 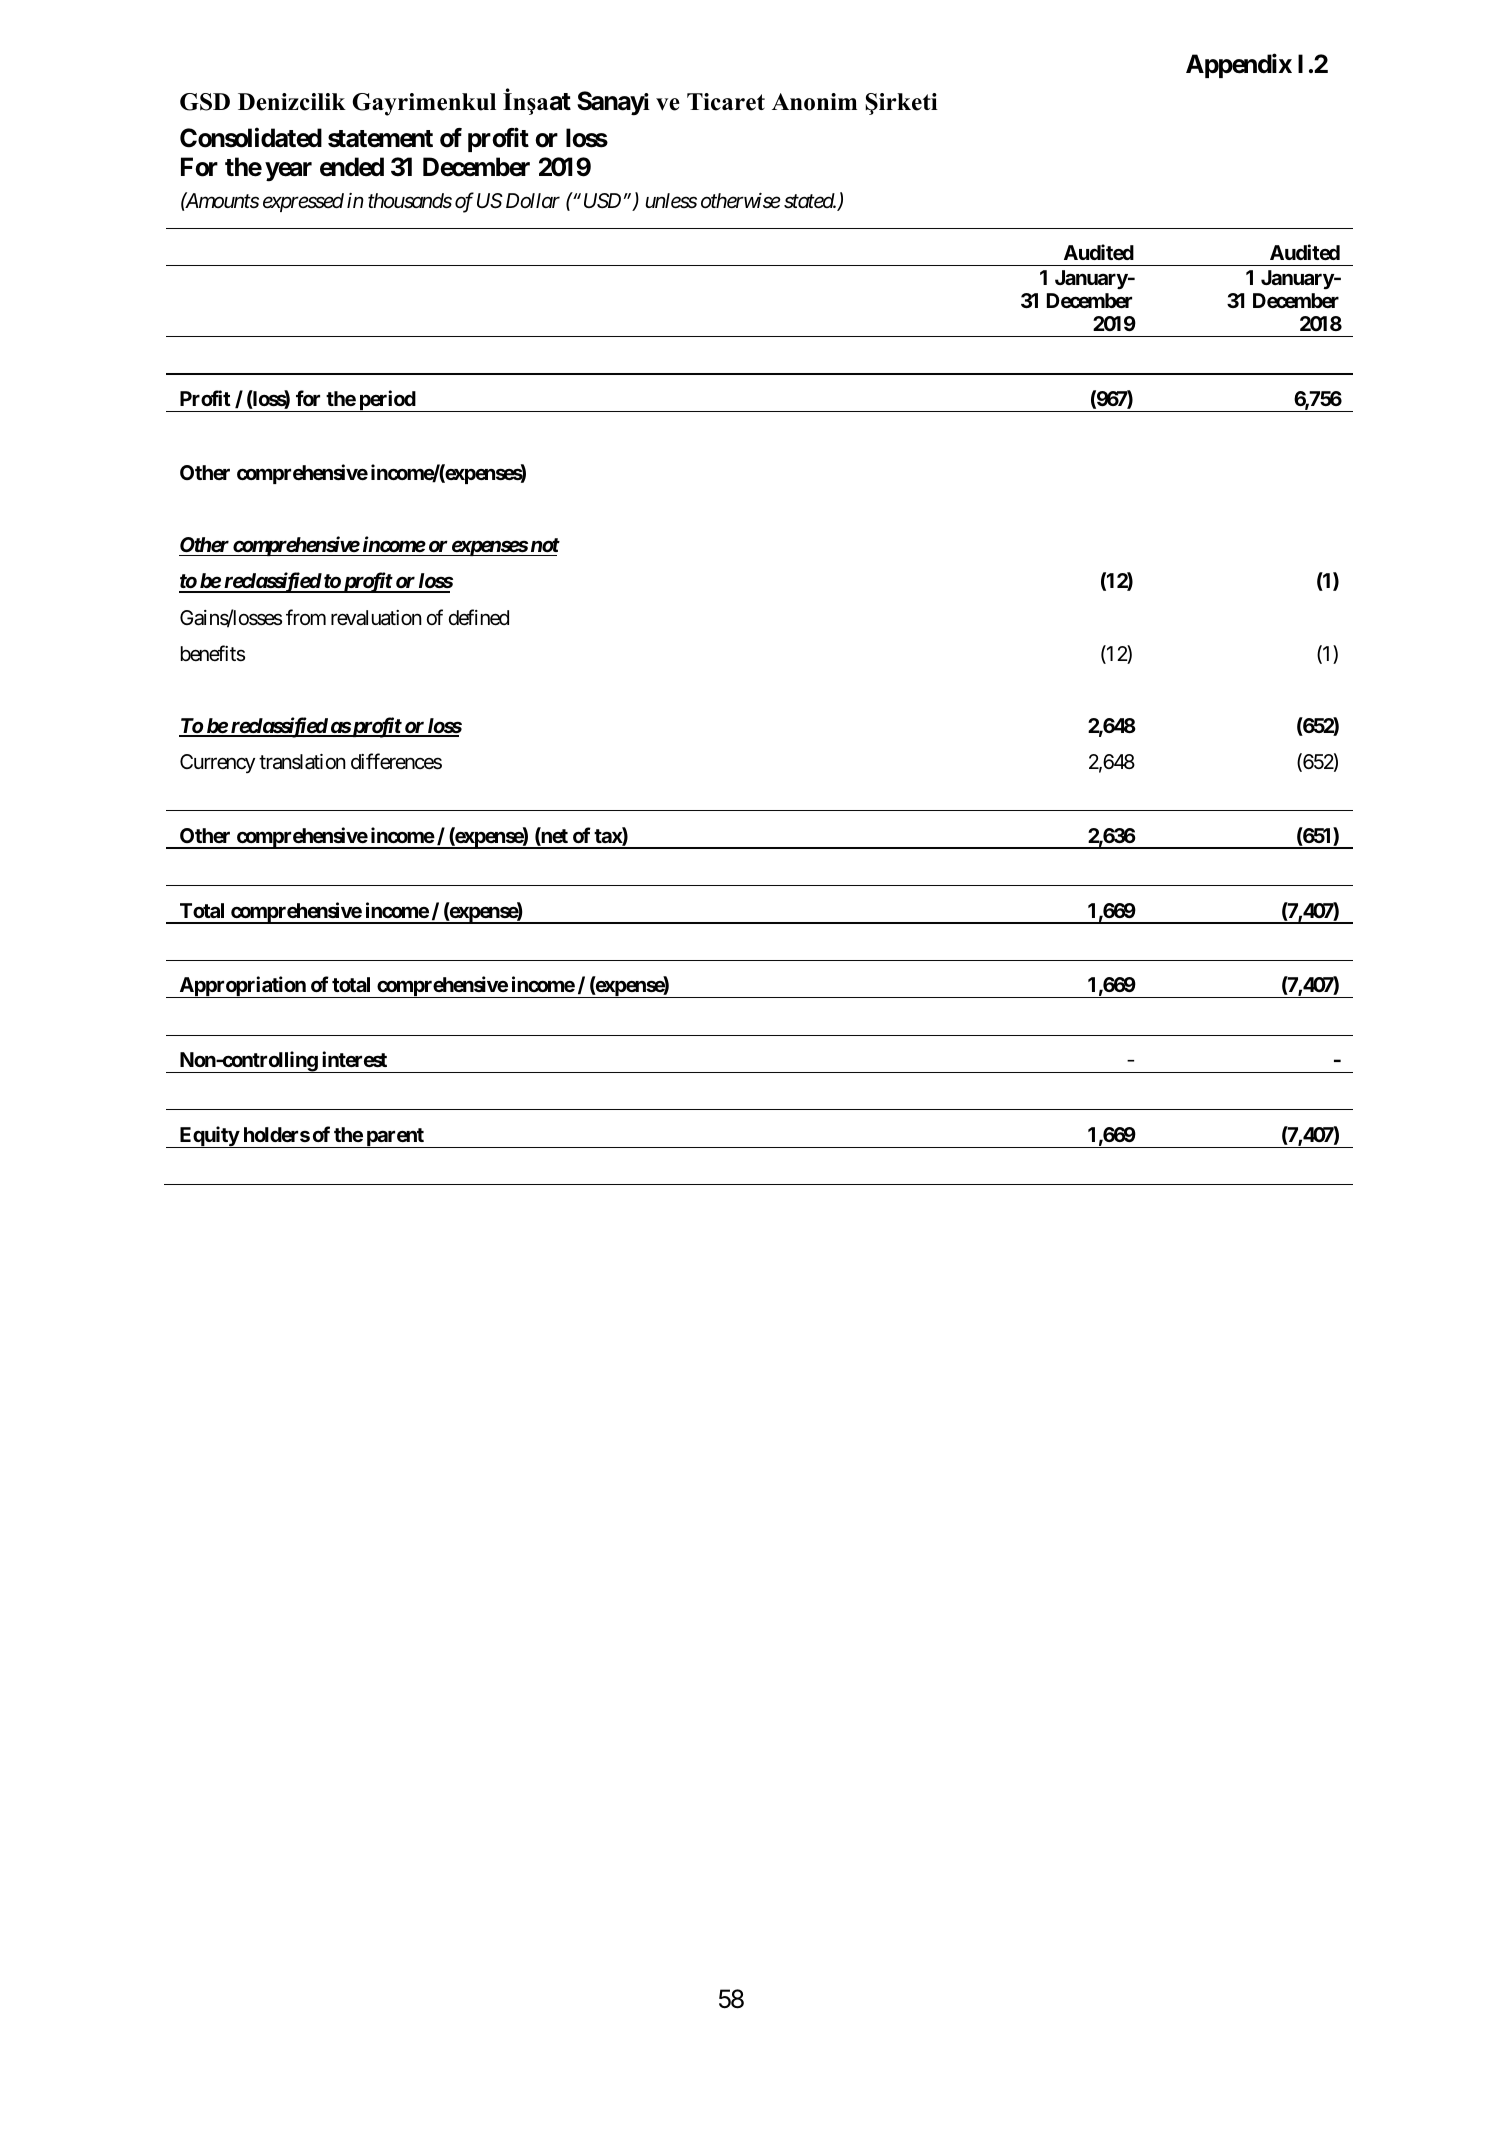 I want to click on parent, so click(x=395, y=1138).
